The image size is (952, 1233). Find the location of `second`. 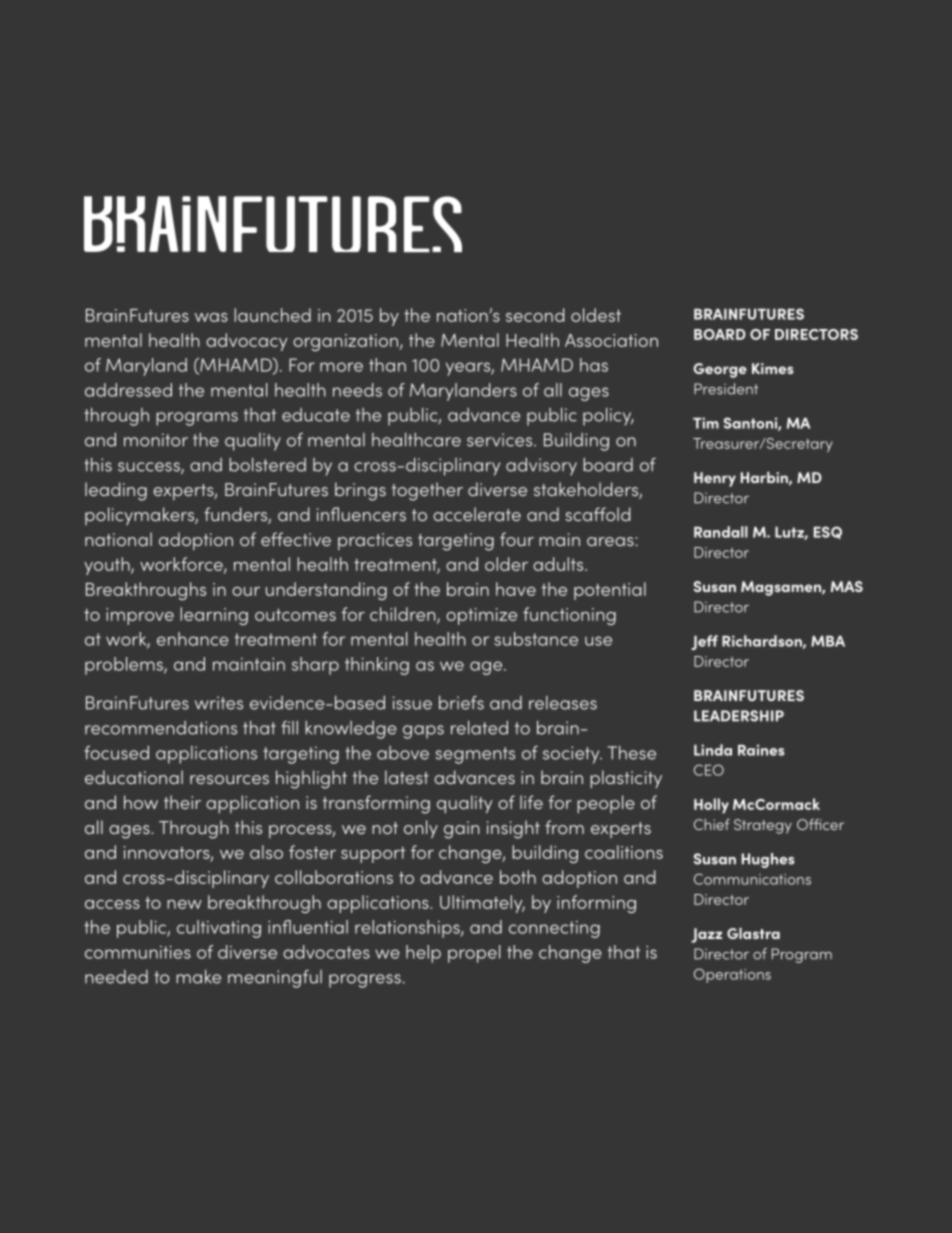

second is located at coordinates (535, 315).
